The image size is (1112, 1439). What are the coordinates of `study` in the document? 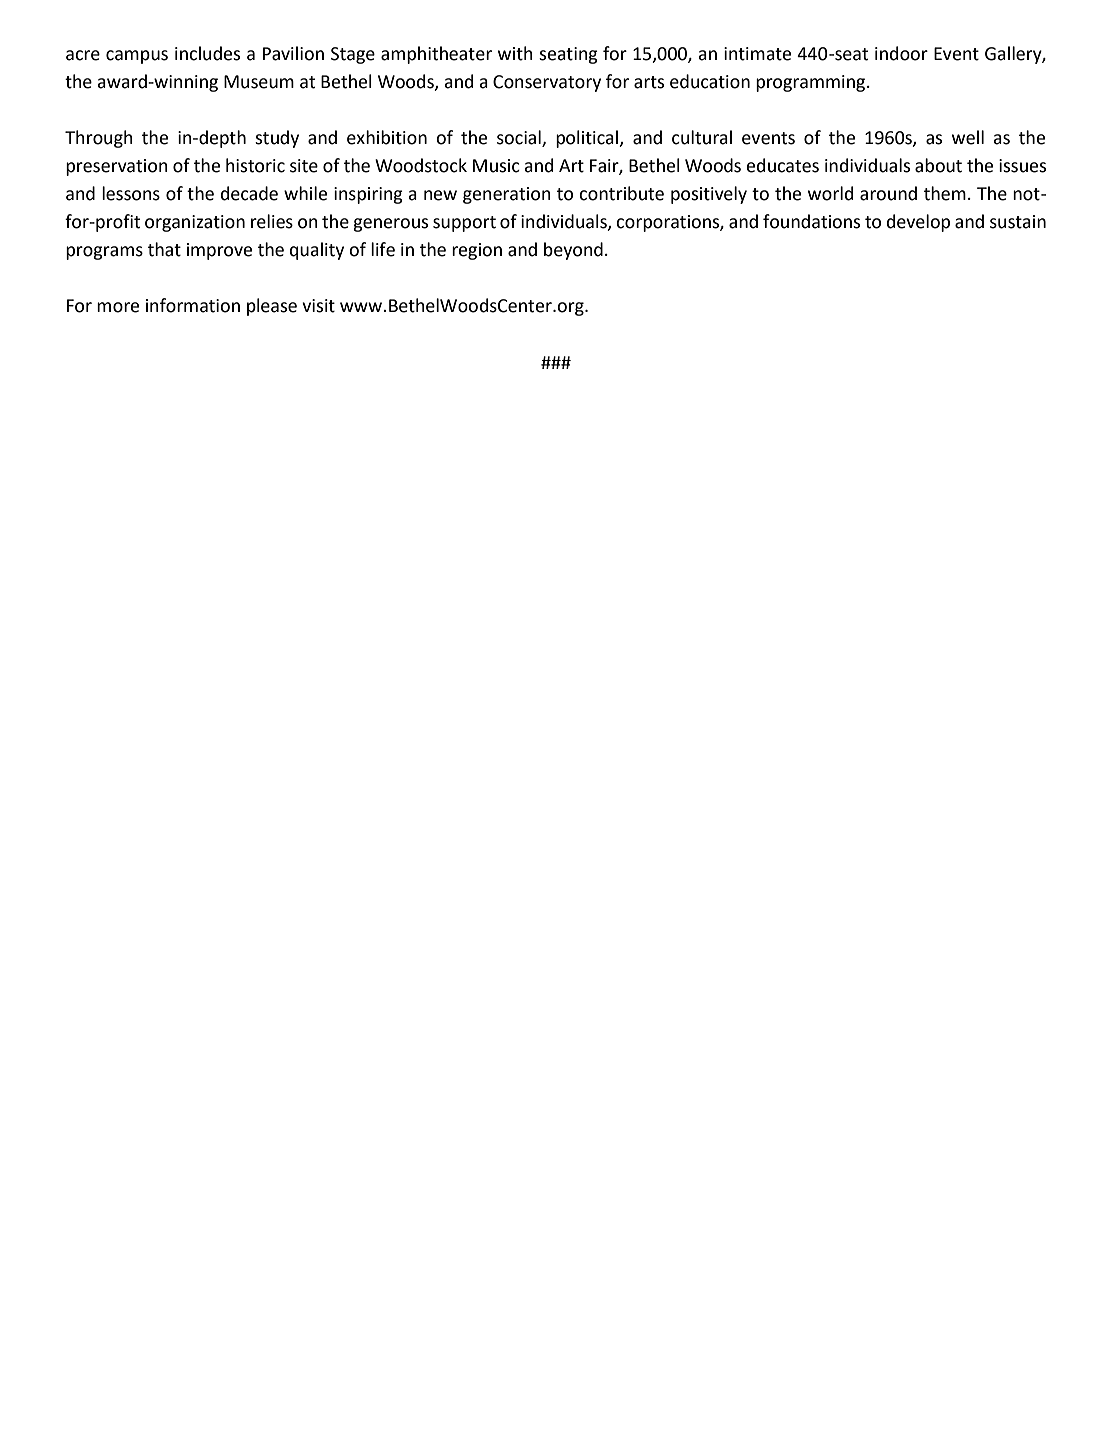 It's located at (277, 139).
